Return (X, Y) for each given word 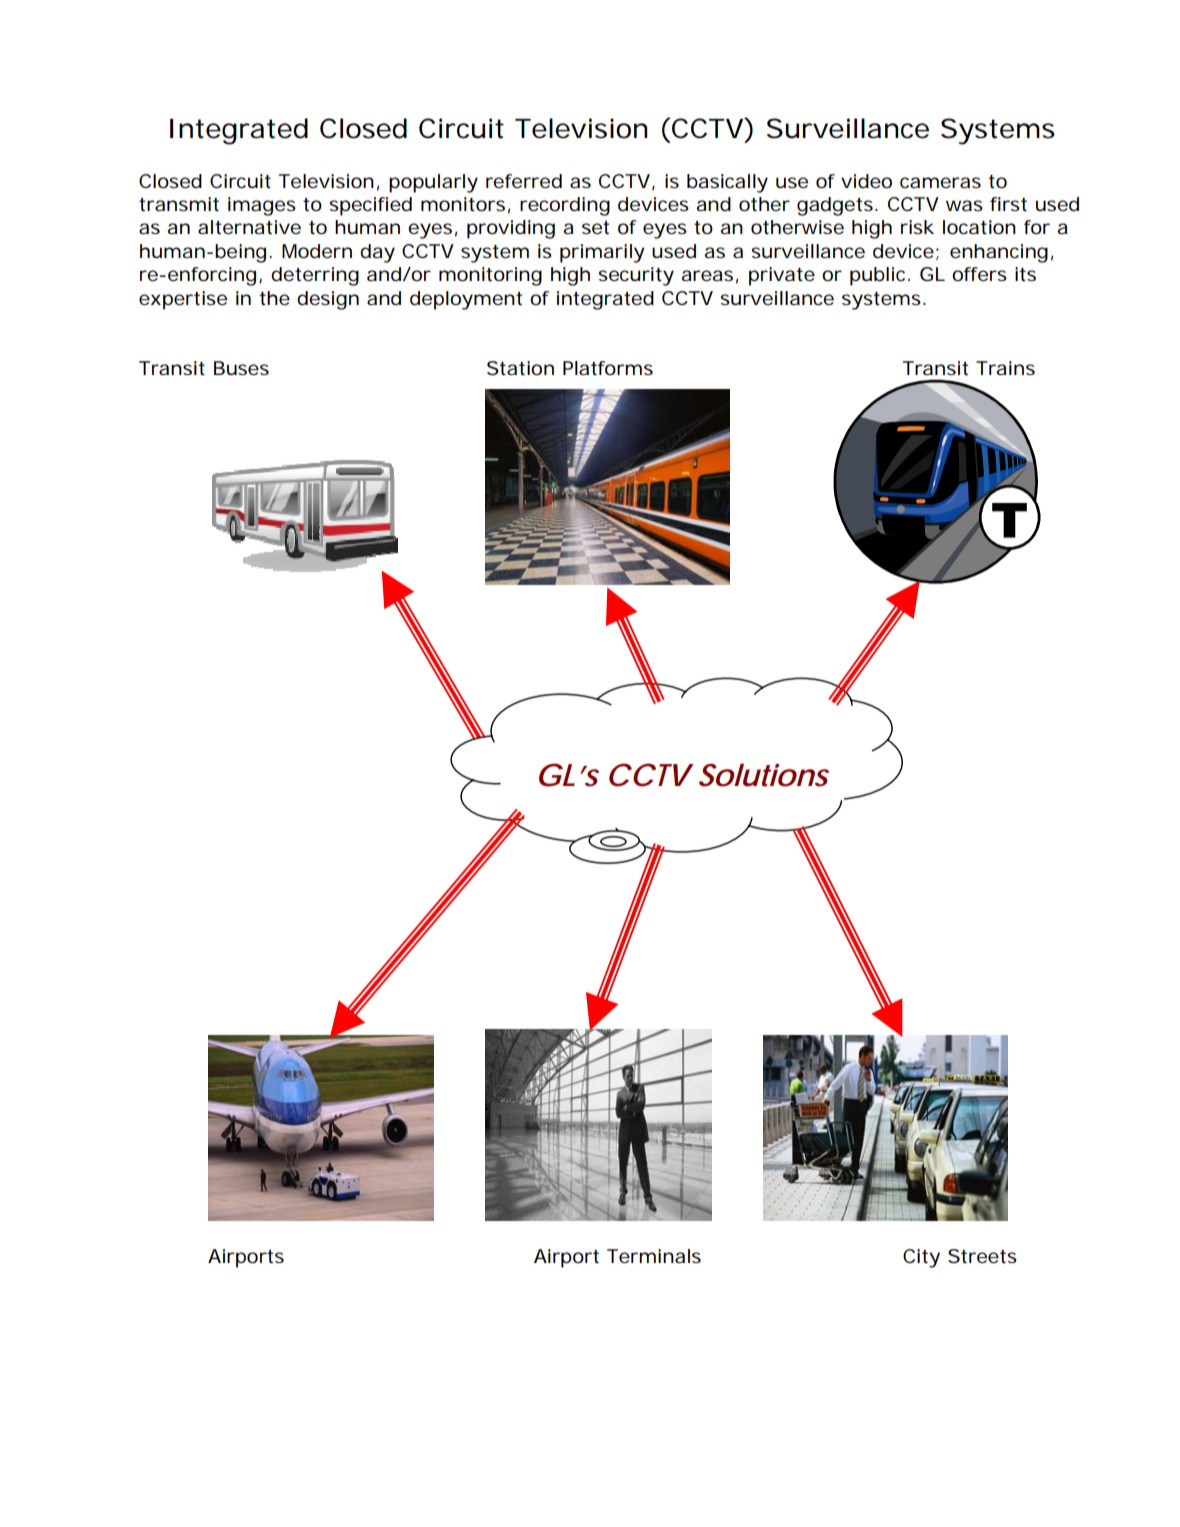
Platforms (608, 368)
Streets (982, 1256)
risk (917, 227)
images (262, 206)
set (596, 228)
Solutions (764, 775)
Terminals (654, 1256)
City (921, 1258)
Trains (1005, 368)
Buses (241, 368)
